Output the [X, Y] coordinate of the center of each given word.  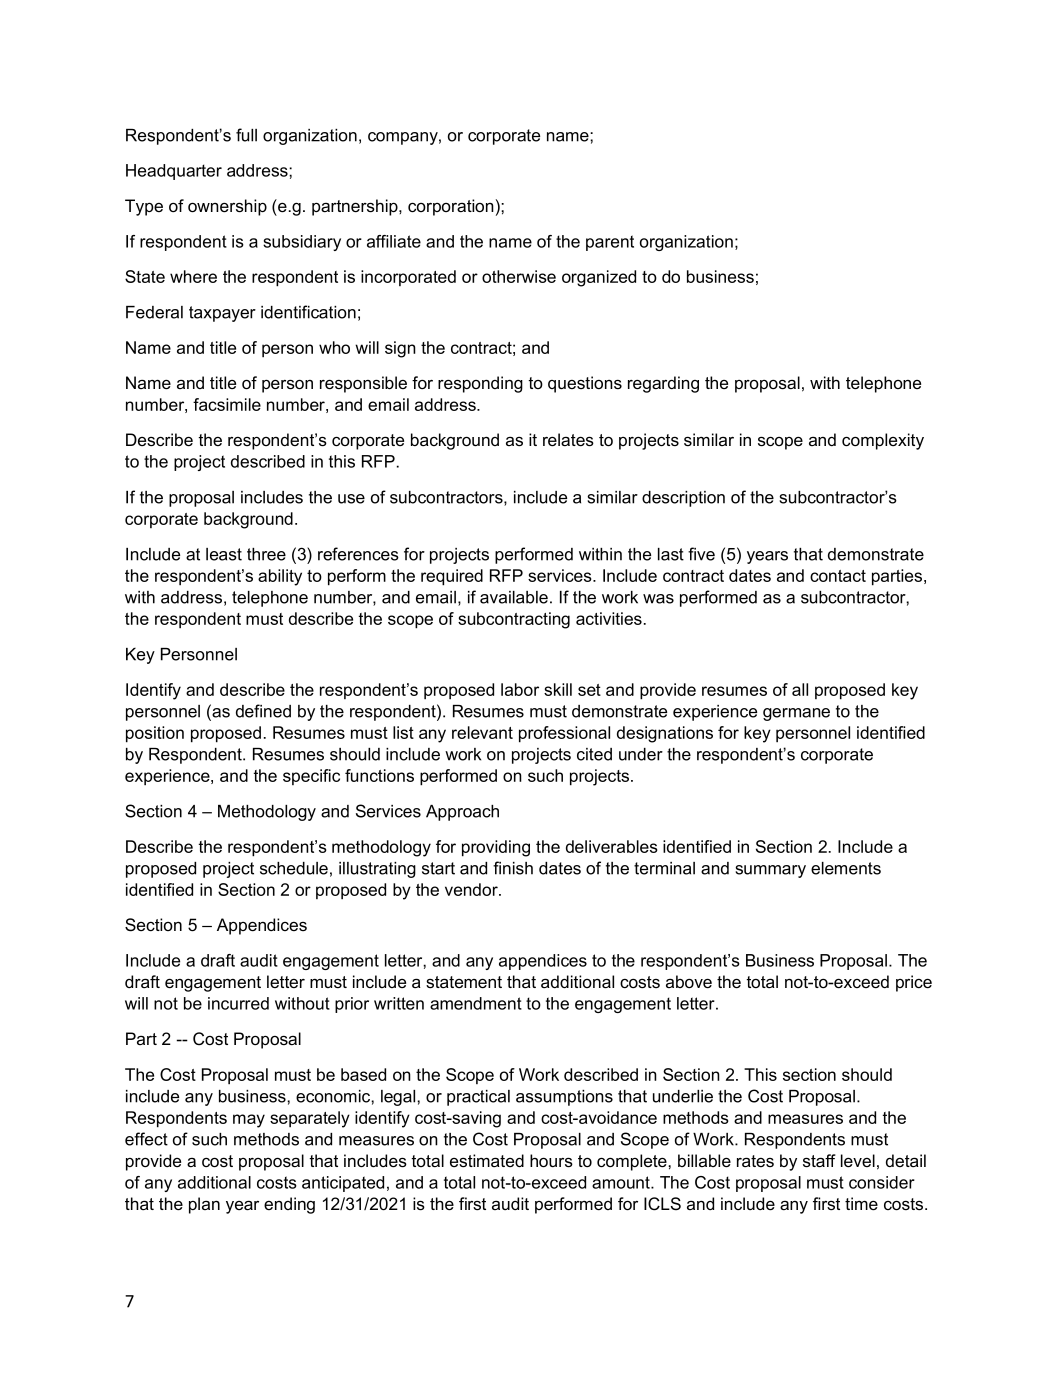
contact [838, 576]
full [246, 135]
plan [204, 1205]
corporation [451, 207]
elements [846, 868]
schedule [294, 868]
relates [568, 440]
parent [610, 243]
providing [496, 848]
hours [551, 1161]
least [224, 554]
